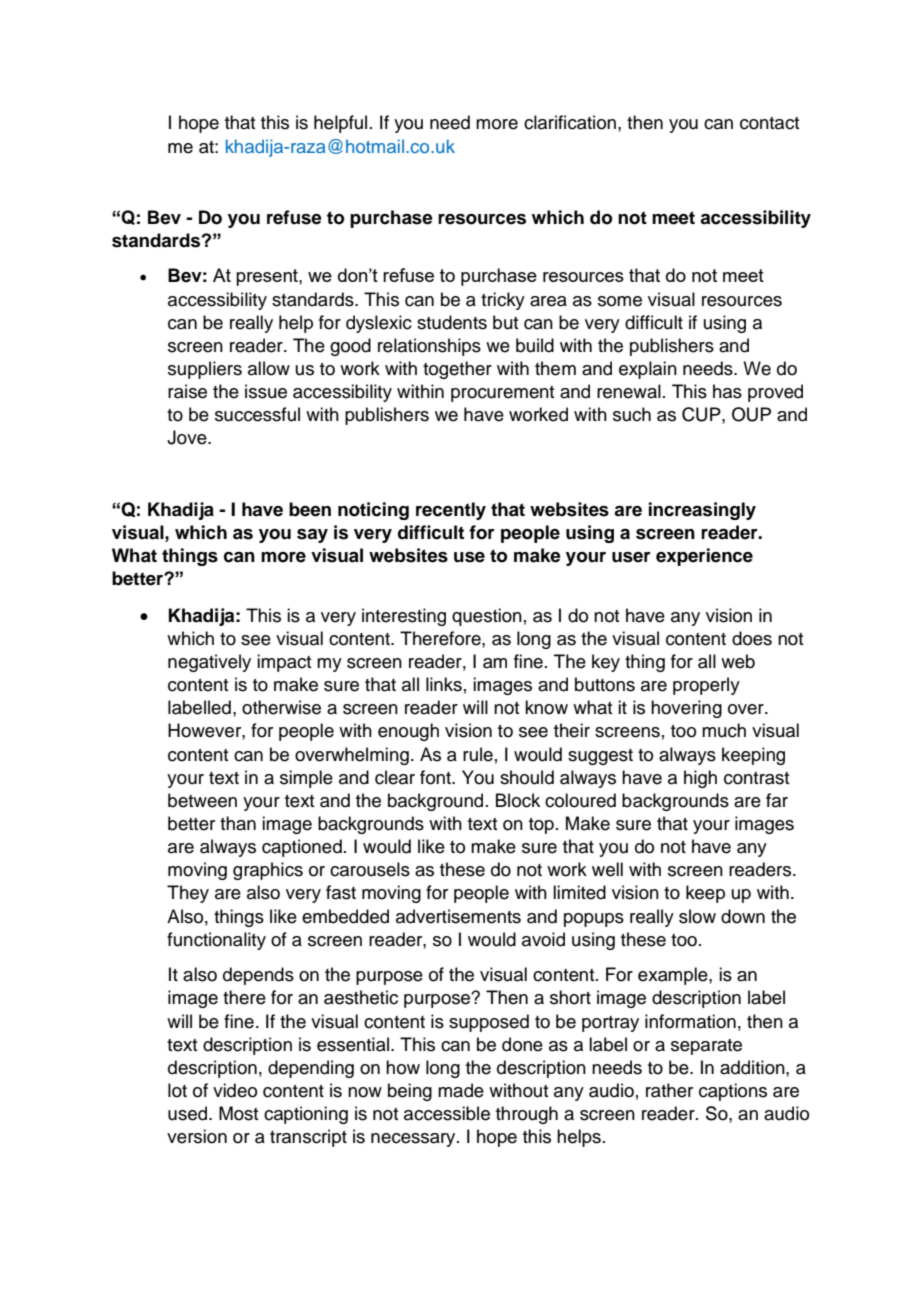  What do you see at coordinates (752, 638) in the image?
I see `does` at bounding box center [752, 638].
